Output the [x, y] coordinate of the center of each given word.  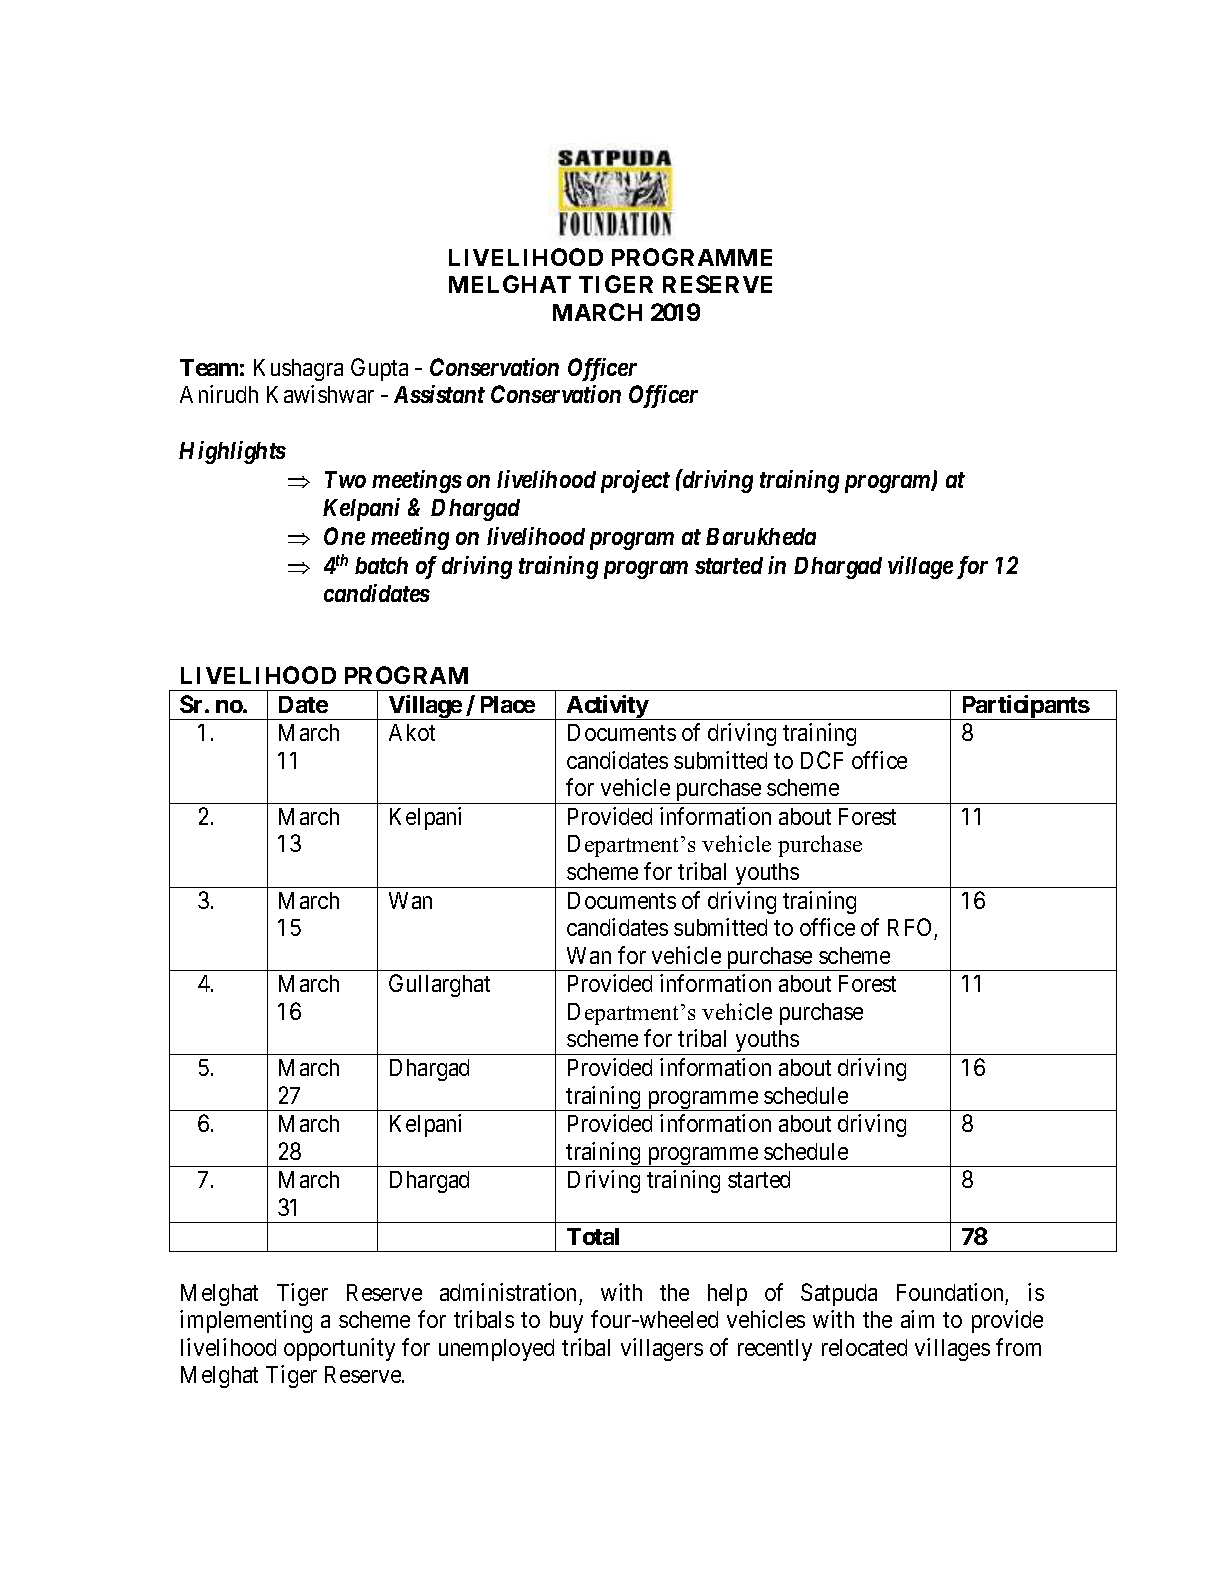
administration [508, 1292]
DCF [822, 760]
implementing [246, 1321]
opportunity [339, 1349]
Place [508, 704]
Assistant [439, 394]
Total [593, 1236]
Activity [607, 707]
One [344, 536]
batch [381, 565]
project [635, 481]
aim [917, 1319]
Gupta [379, 369]
